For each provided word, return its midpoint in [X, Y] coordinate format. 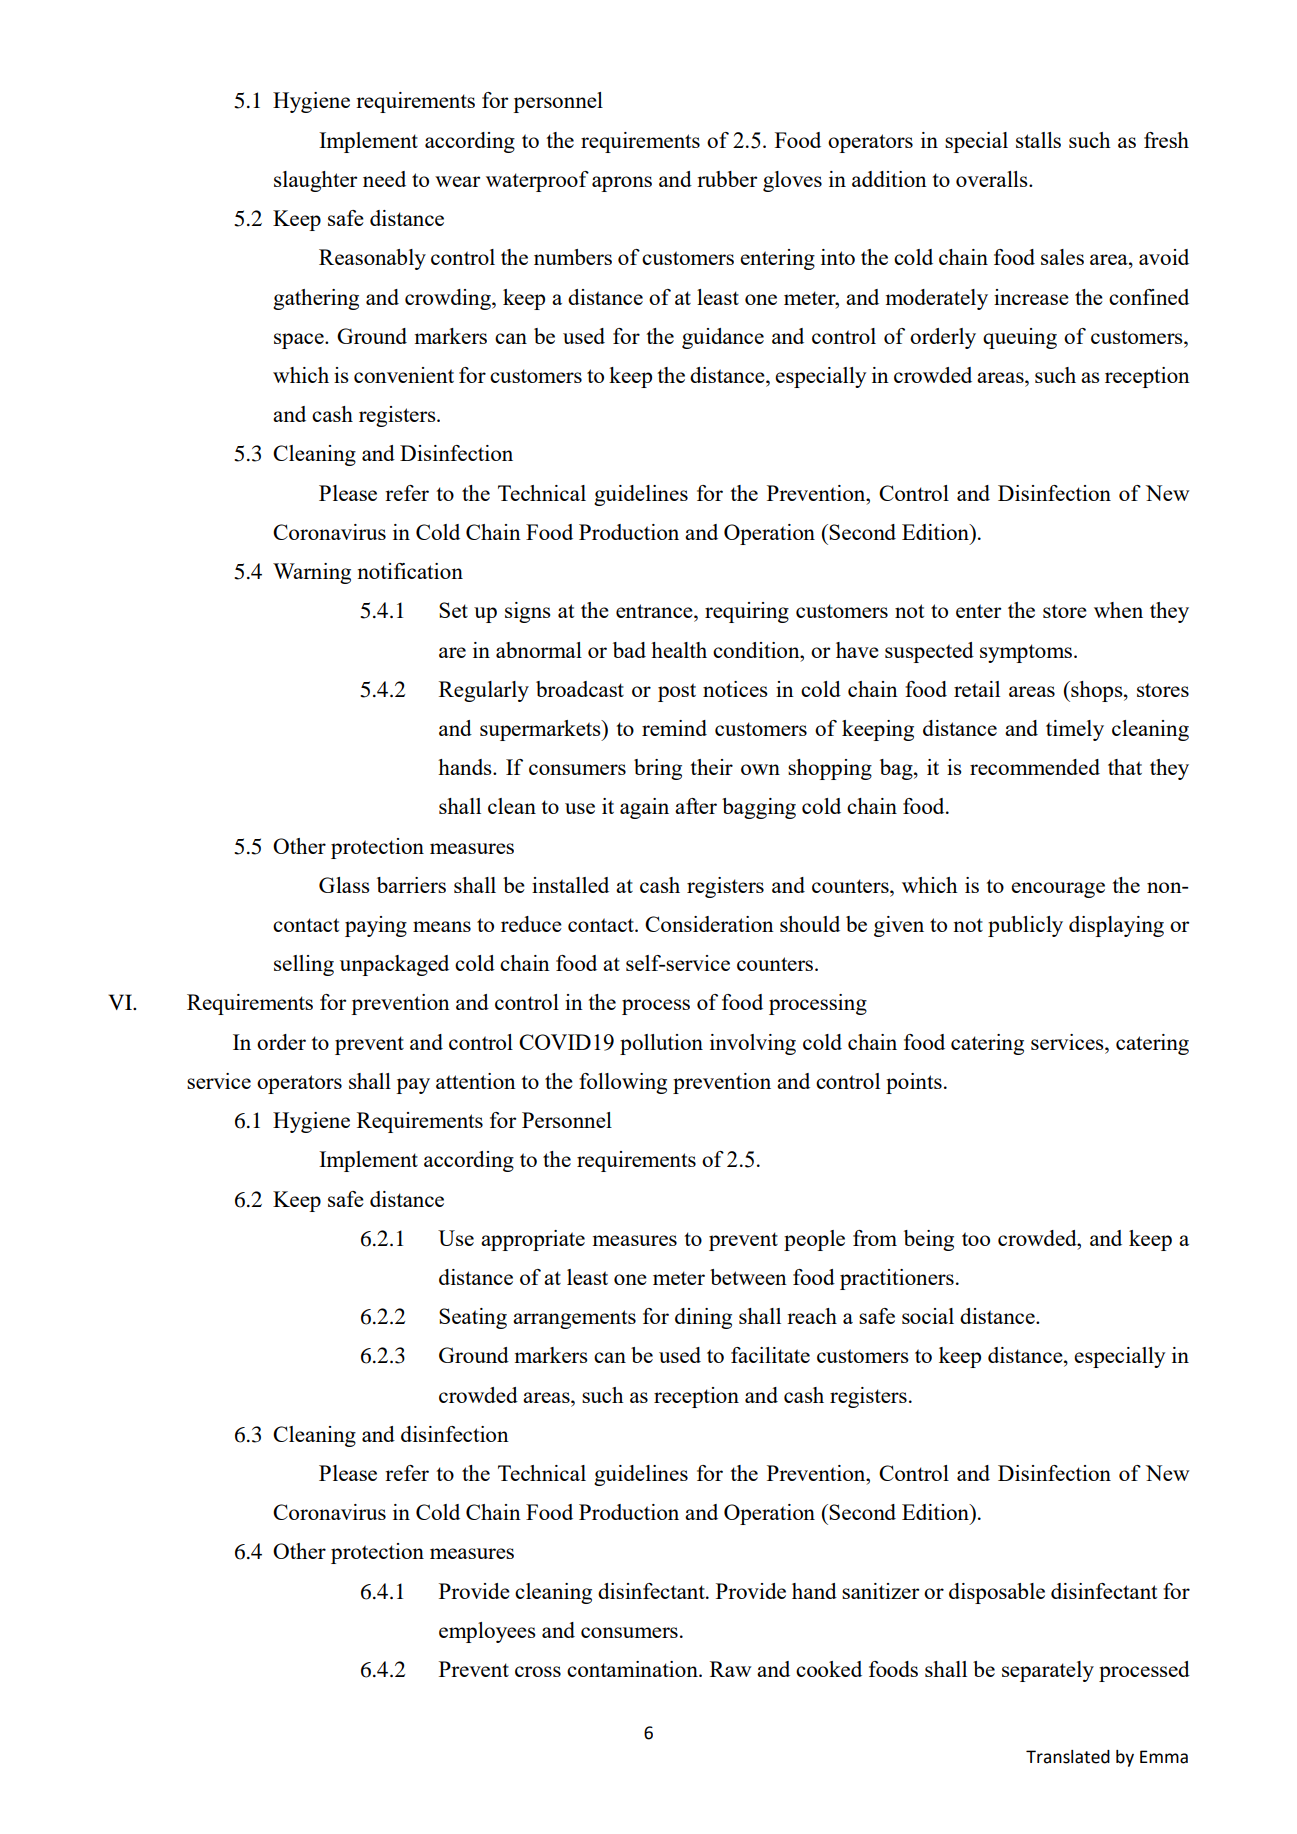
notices [735, 689]
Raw [731, 1669]
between [748, 1277]
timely [1075, 730]
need [384, 179]
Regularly [484, 691]
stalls [1038, 140]
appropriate [533, 1240]
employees [487, 1632]
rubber [727, 179]
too [976, 1239]
